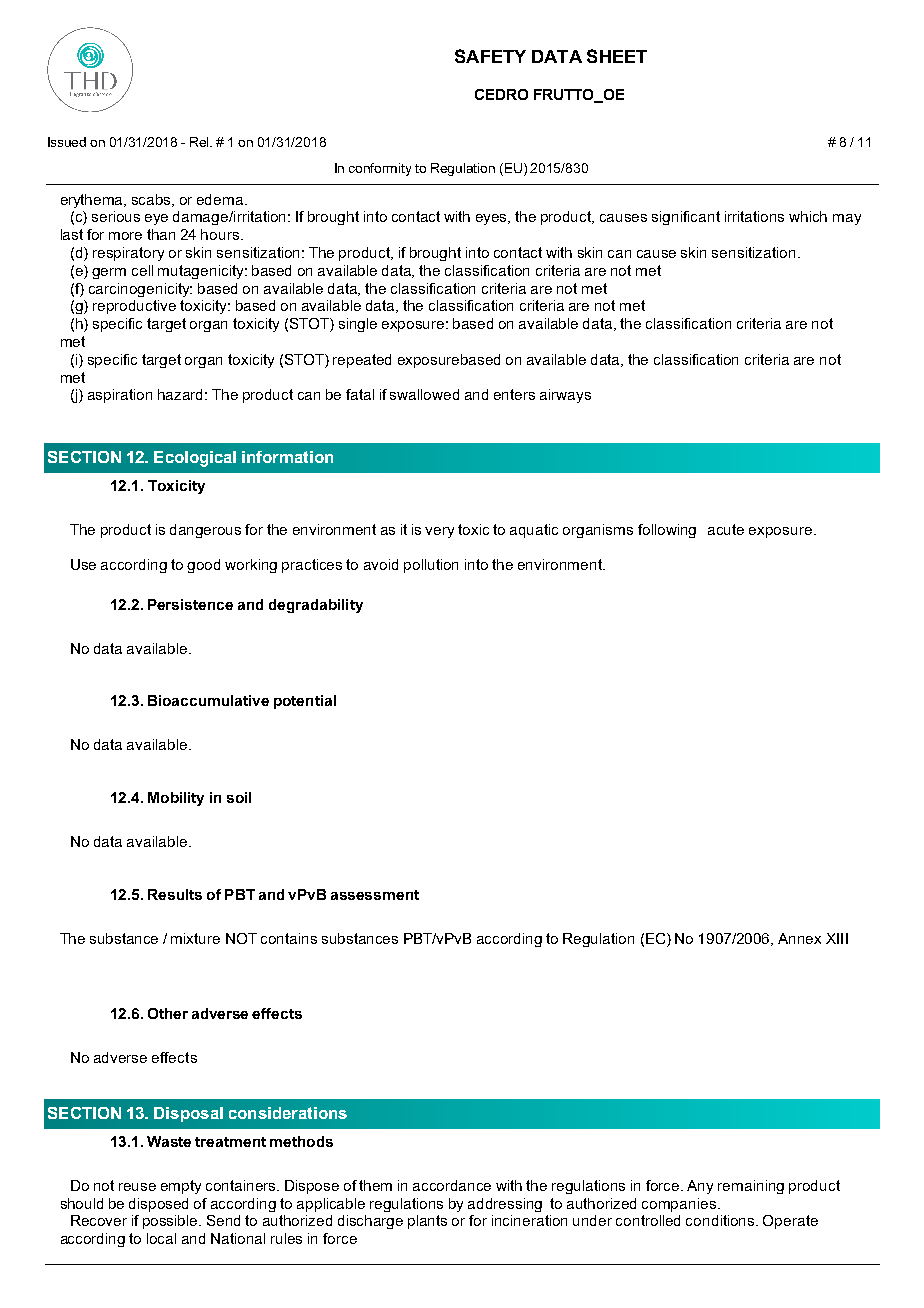  Describe the element at coordinates (726, 529) in the document. I see `acute` at that location.
